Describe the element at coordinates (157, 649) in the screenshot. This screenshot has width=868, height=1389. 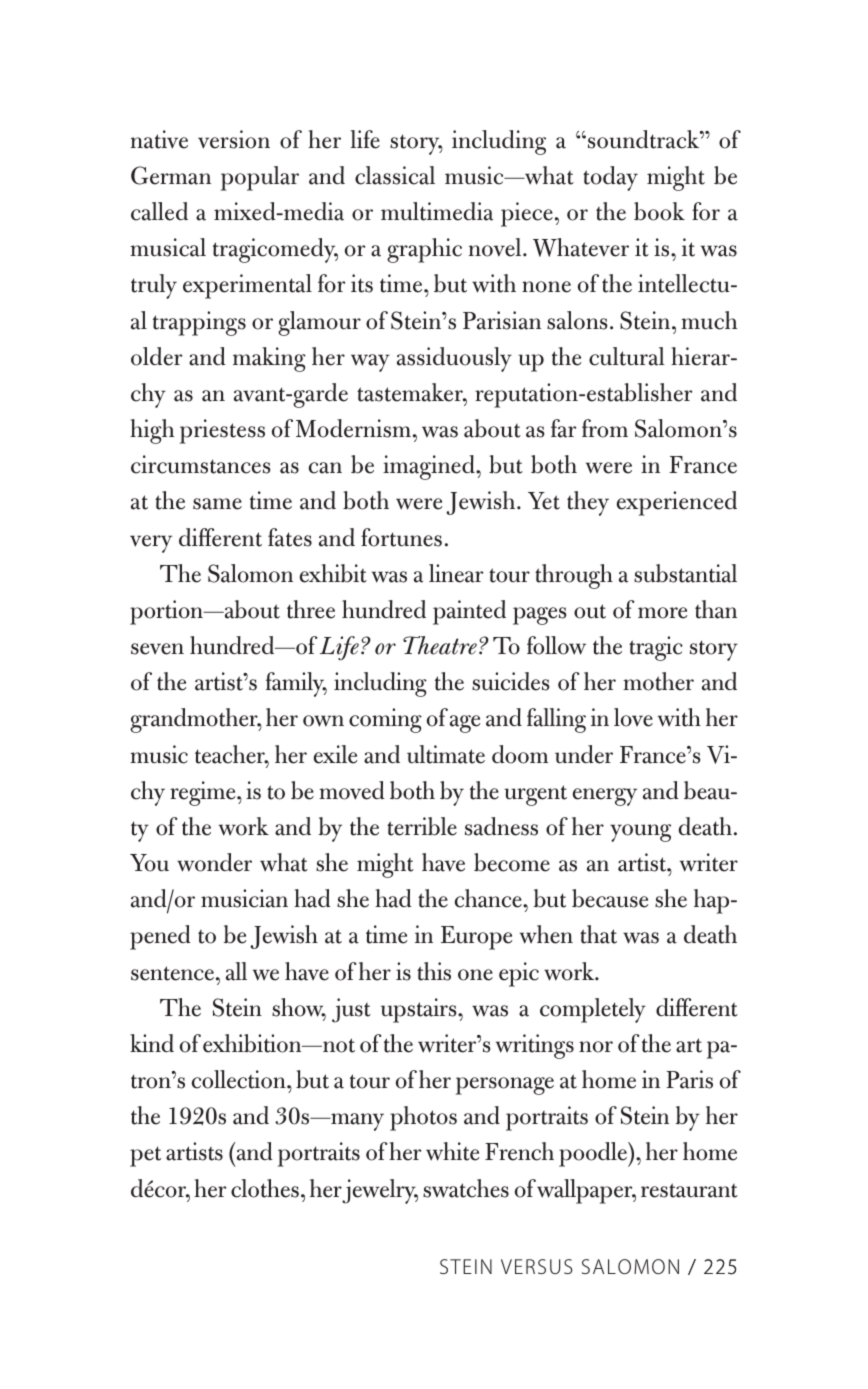
I see `seven` at that location.
